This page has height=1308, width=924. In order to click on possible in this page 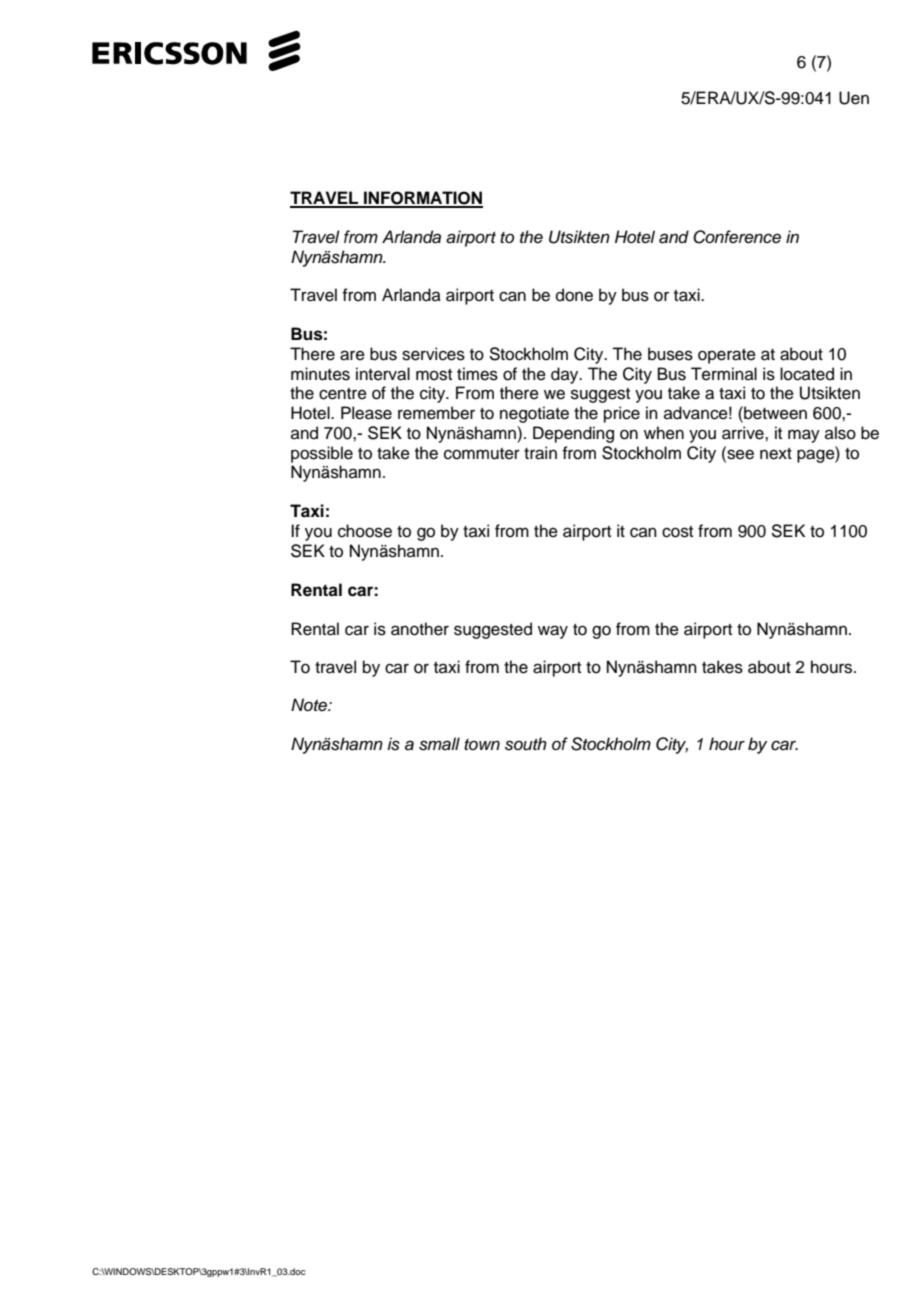, I will do `click(322, 454)`.
